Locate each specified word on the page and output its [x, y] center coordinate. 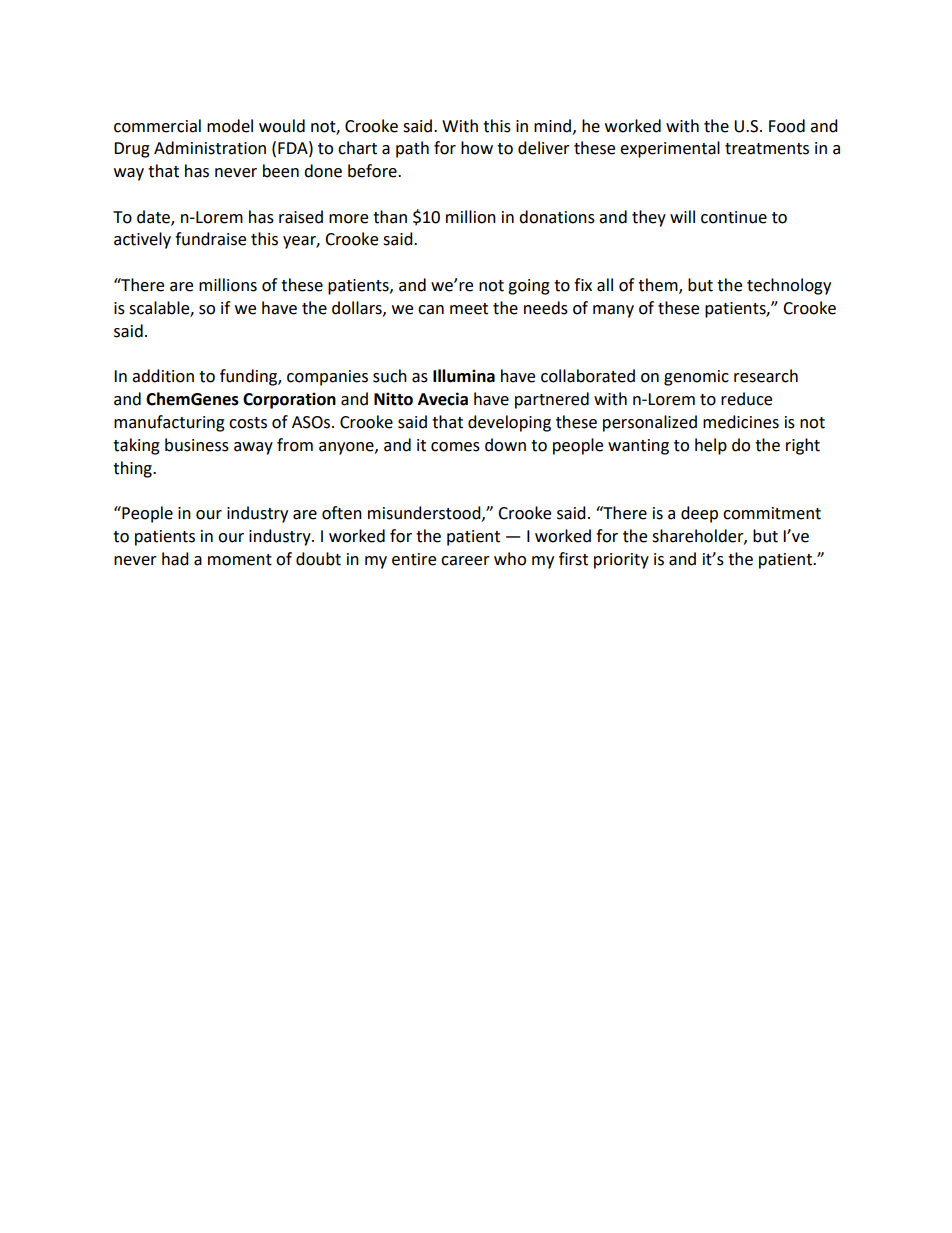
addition [163, 376]
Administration [210, 148]
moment [240, 560]
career [465, 561]
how [477, 148]
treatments [767, 149]
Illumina [464, 376]
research [766, 376]
